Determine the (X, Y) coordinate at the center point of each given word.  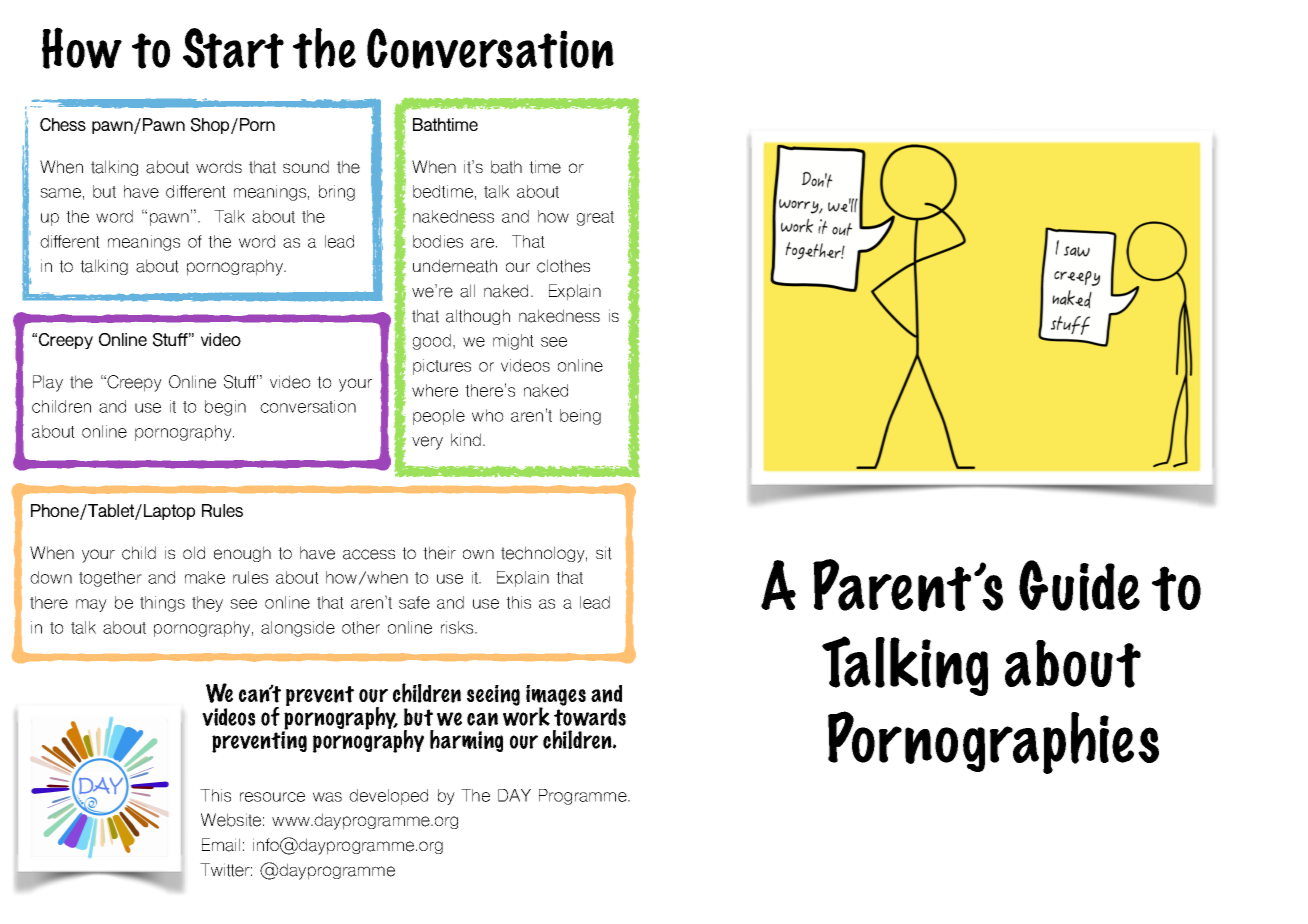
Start (233, 48)
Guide (1079, 585)
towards (590, 717)
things (162, 604)
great (595, 218)
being (580, 417)
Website (231, 820)
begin (225, 408)
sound (306, 166)
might (513, 342)
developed (388, 797)
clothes (563, 266)
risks (458, 627)
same (60, 193)
